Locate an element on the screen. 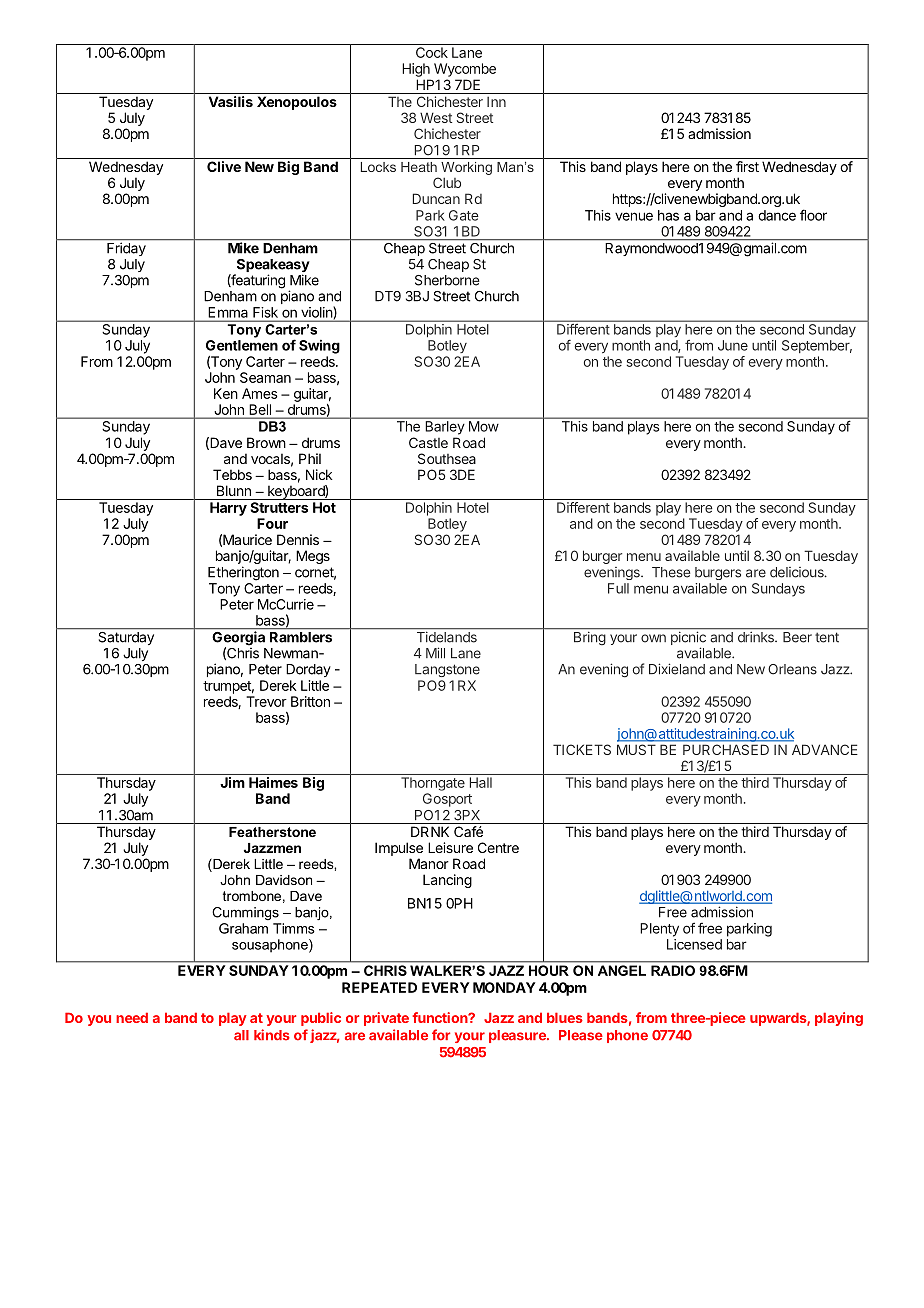 The image size is (924, 1308). ADVANCE is located at coordinates (825, 749).
